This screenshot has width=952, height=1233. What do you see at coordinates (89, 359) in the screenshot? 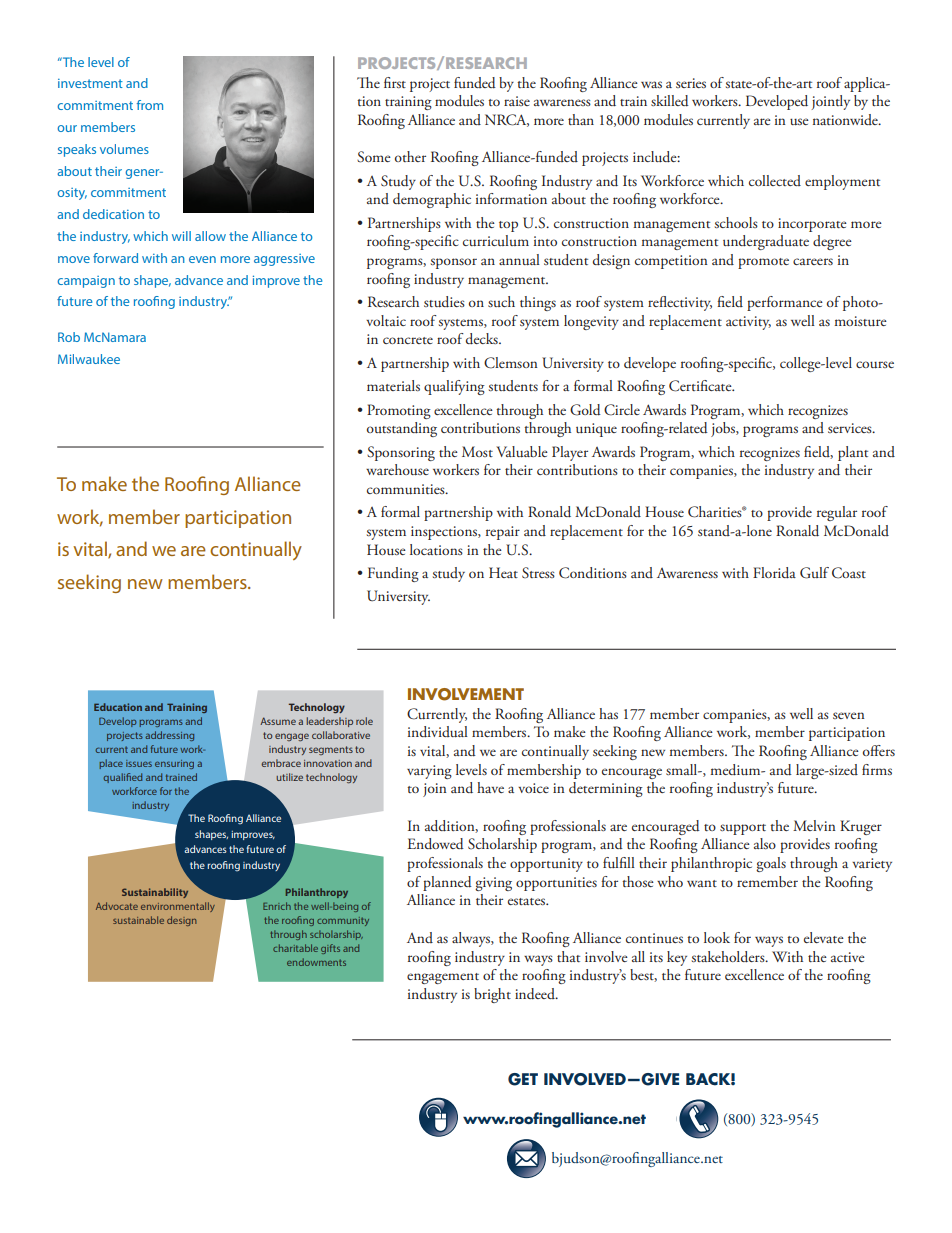
I see `Milwaukee` at bounding box center [89, 359].
